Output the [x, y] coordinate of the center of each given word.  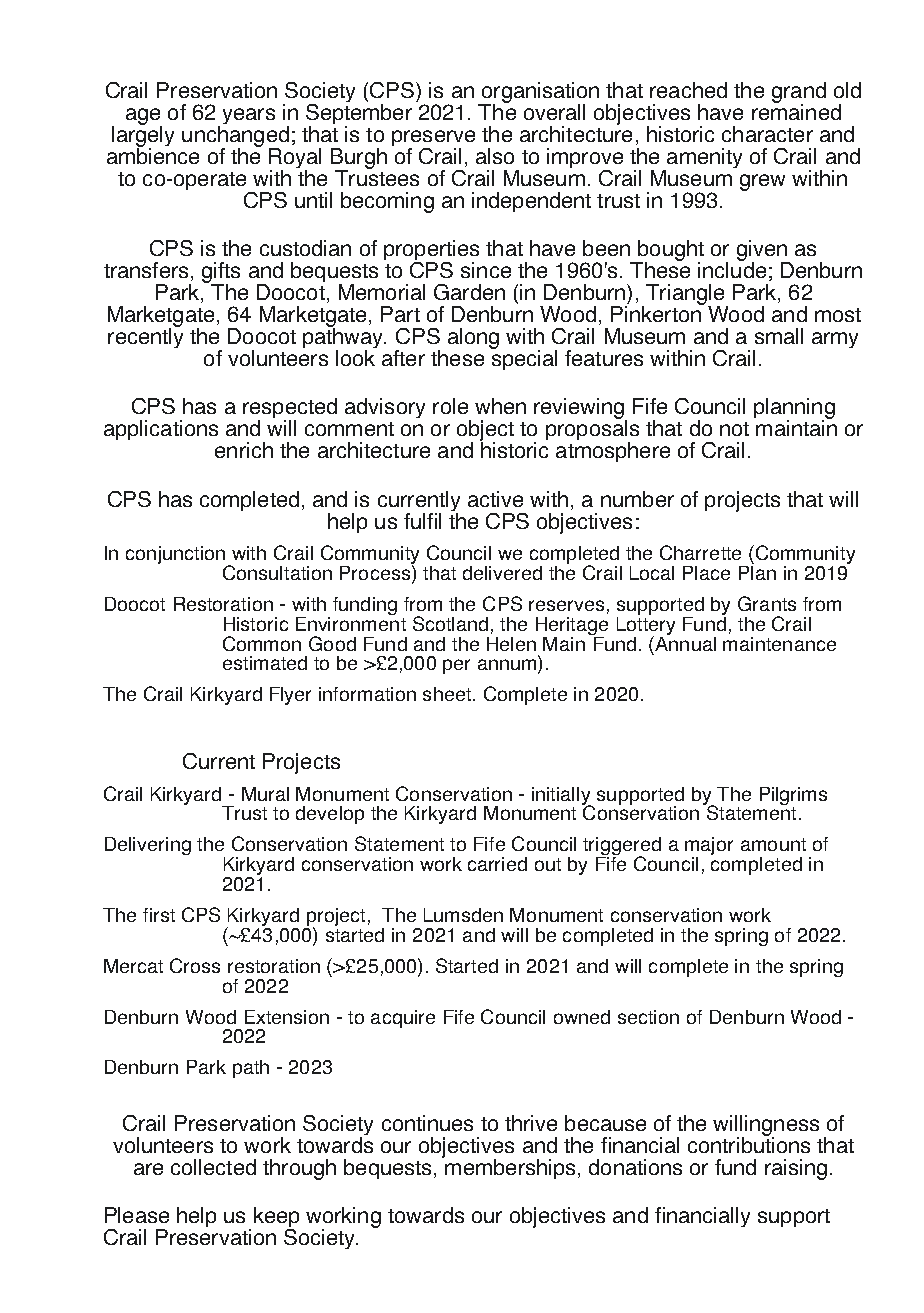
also [495, 156]
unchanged [235, 137]
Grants [767, 603]
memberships [509, 1168]
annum [508, 666]
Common [262, 643]
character [767, 134]
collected [213, 1167]
